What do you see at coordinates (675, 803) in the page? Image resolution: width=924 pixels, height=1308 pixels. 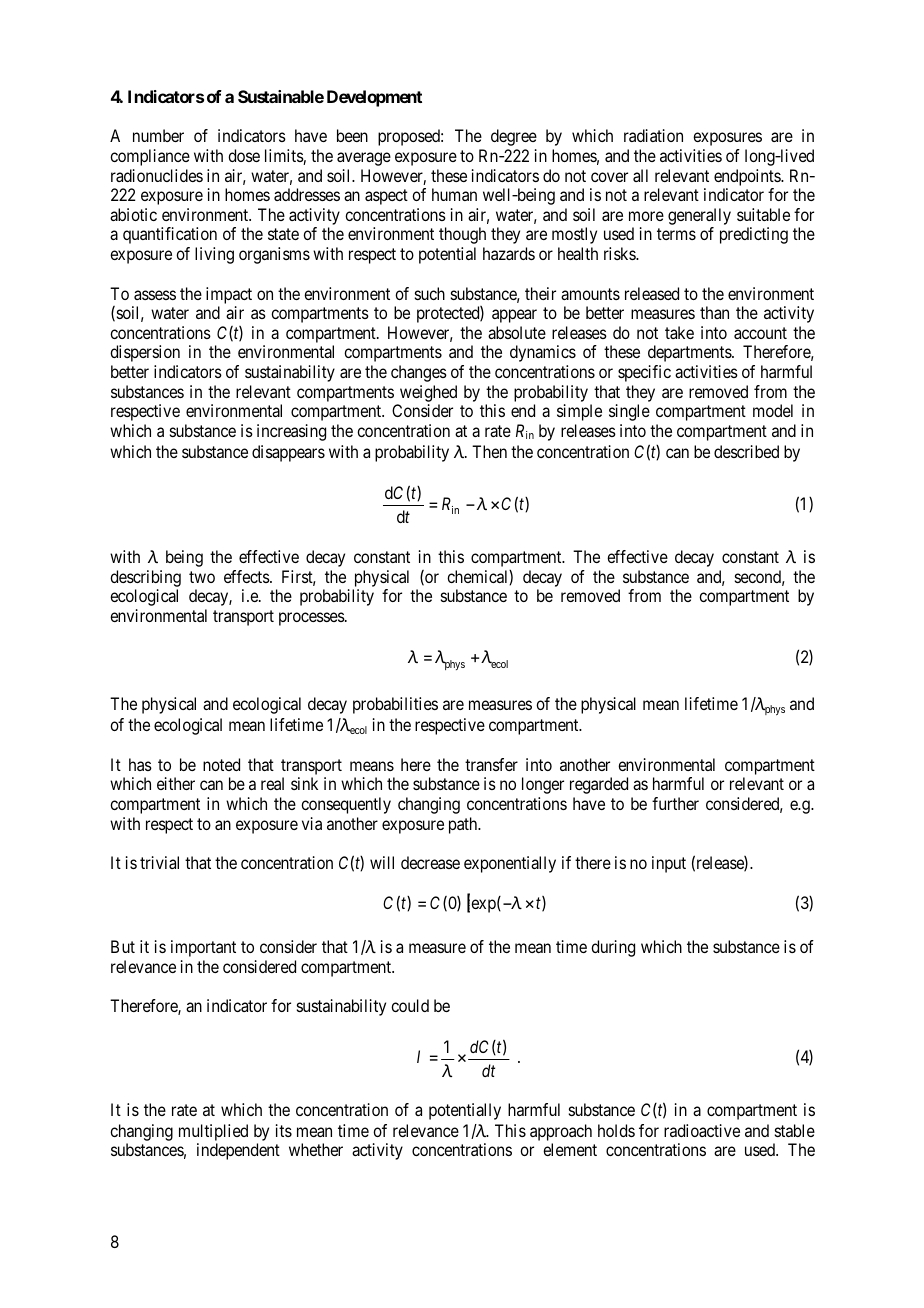 I see `further` at bounding box center [675, 803].
